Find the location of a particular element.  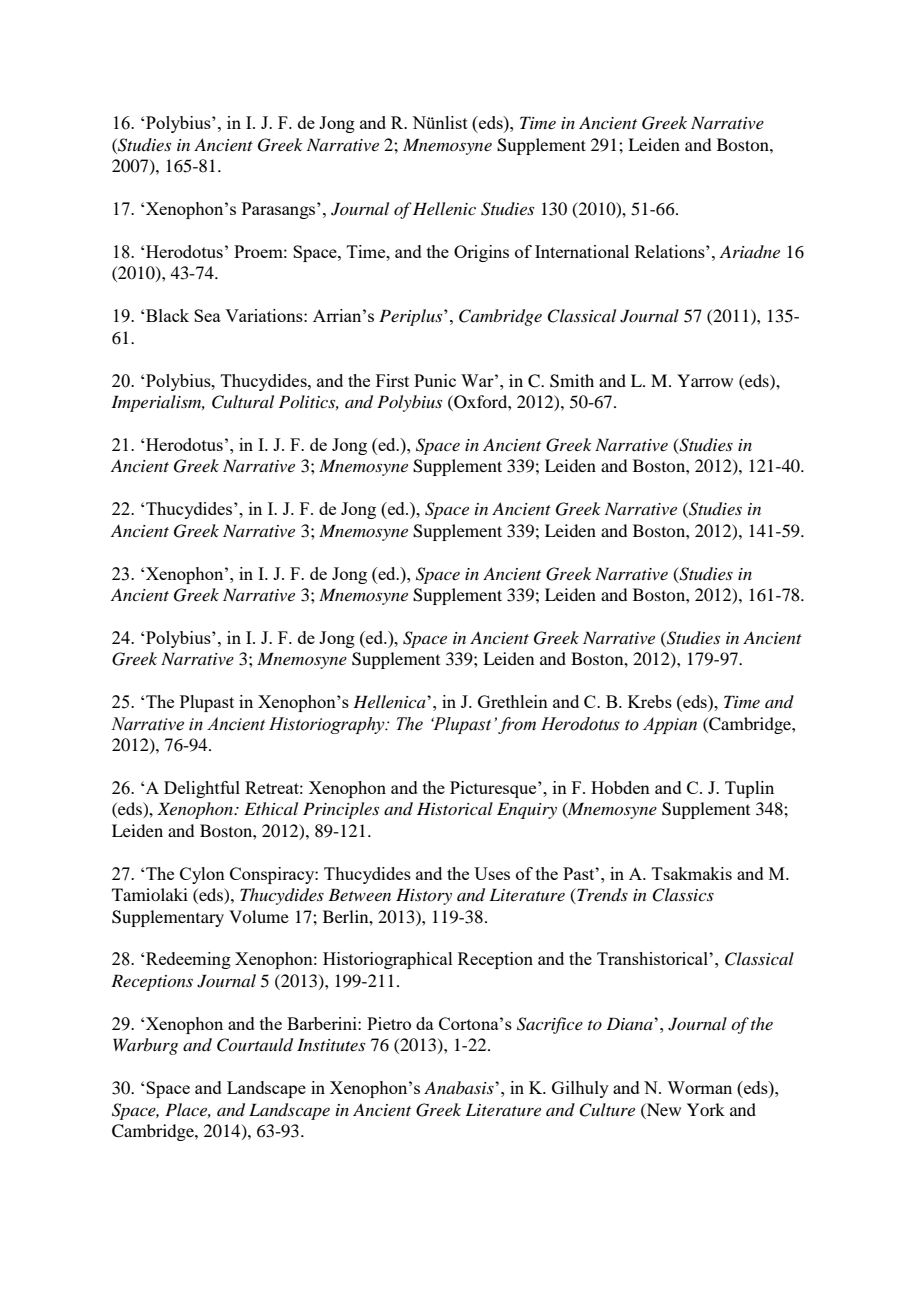

Classics is located at coordinates (683, 895).
